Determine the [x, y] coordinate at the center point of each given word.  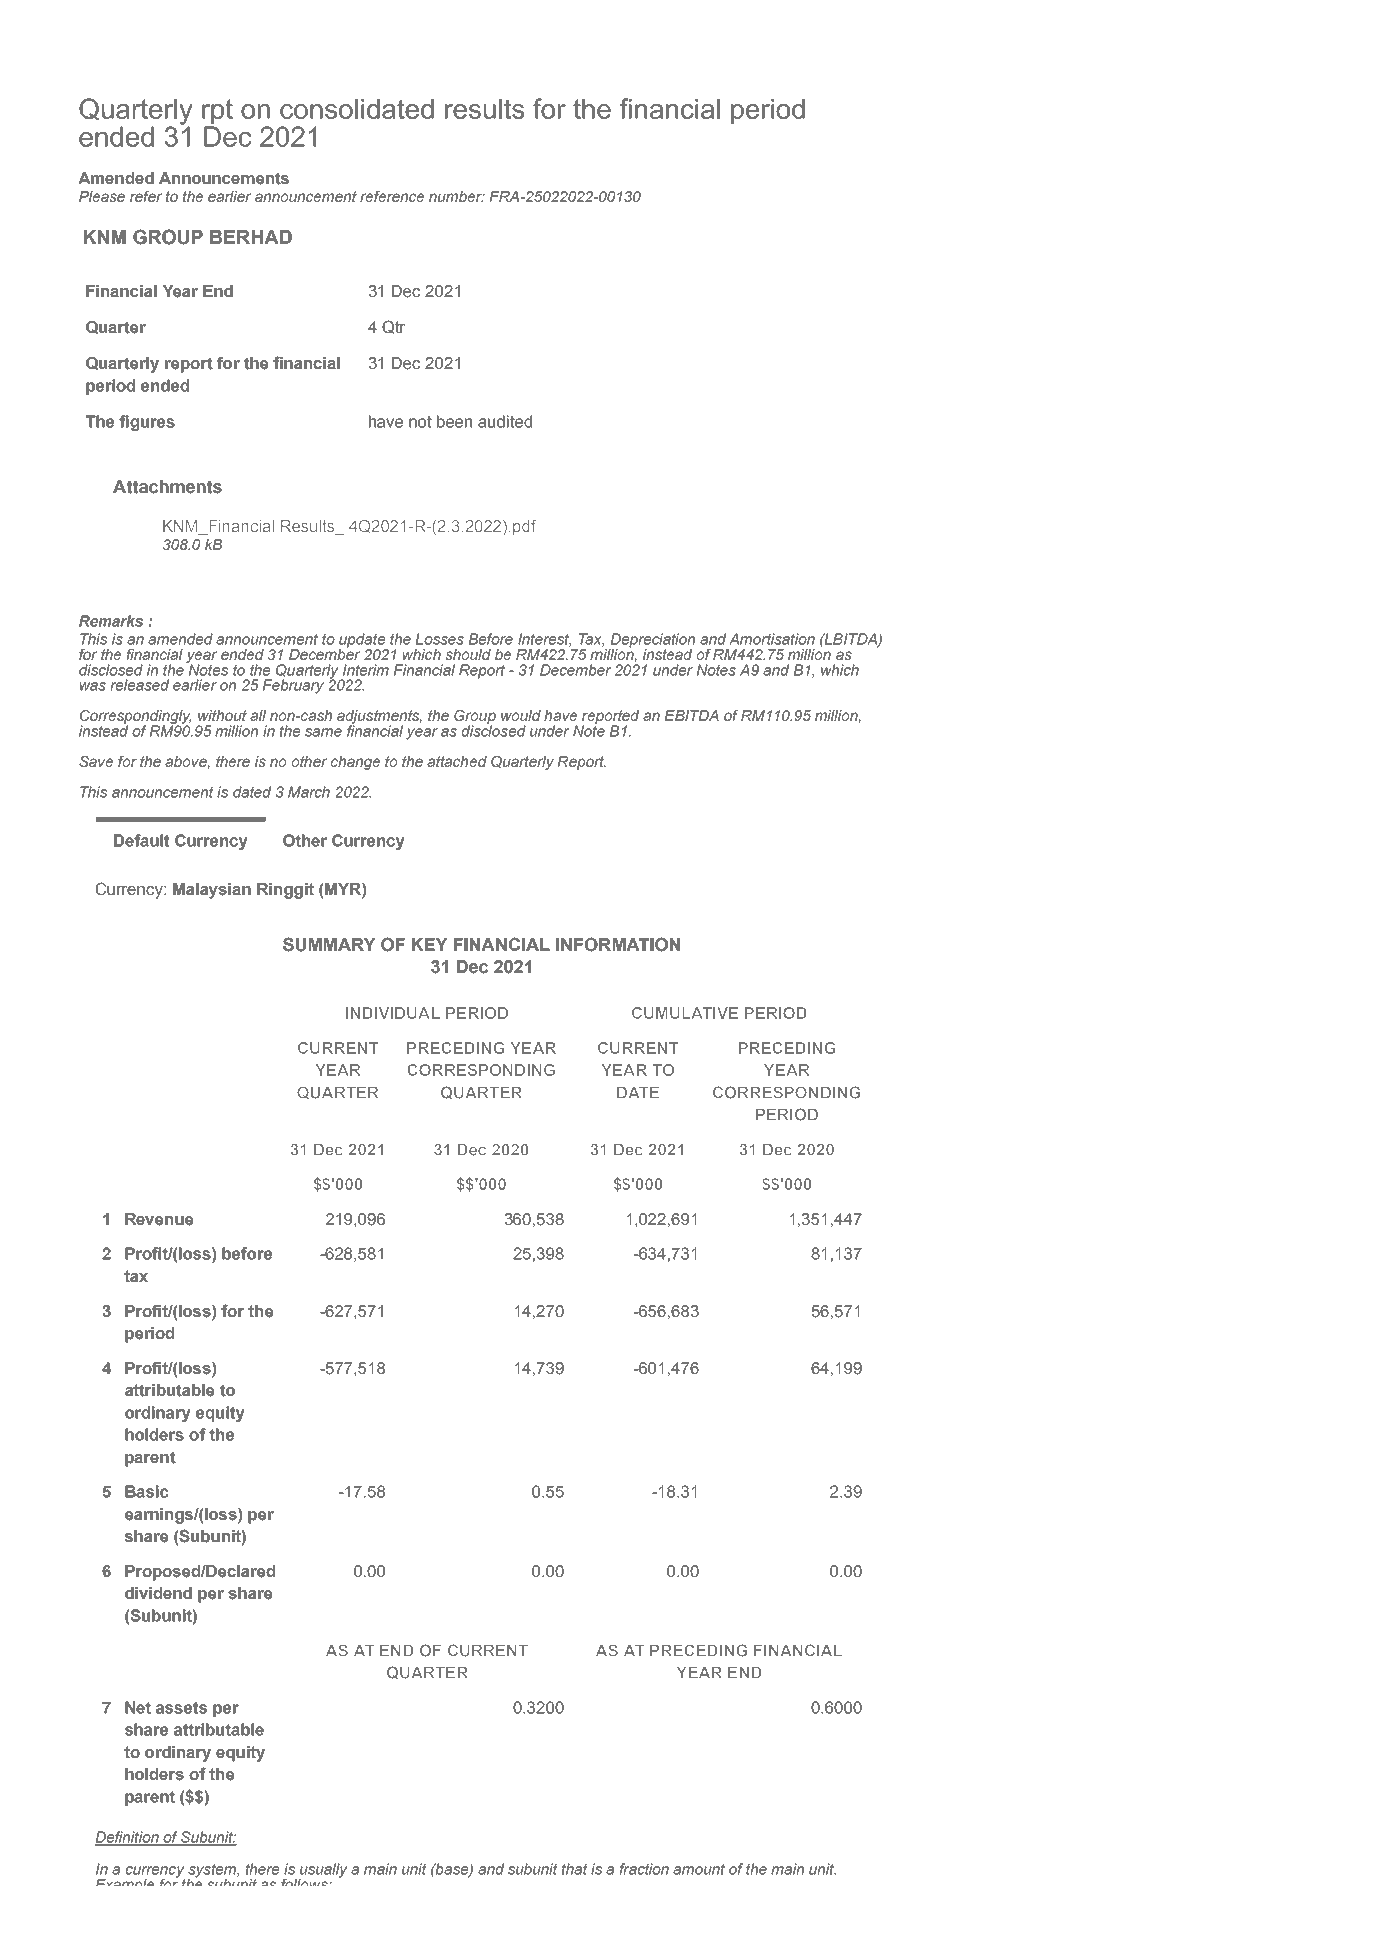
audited [505, 421]
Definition [128, 1838]
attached [457, 761]
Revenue [159, 1219]
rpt [217, 113]
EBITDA [692, 715]
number [457, 196]
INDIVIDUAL [393, 1013]
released [140, 685]
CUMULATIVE [685, 1013]
